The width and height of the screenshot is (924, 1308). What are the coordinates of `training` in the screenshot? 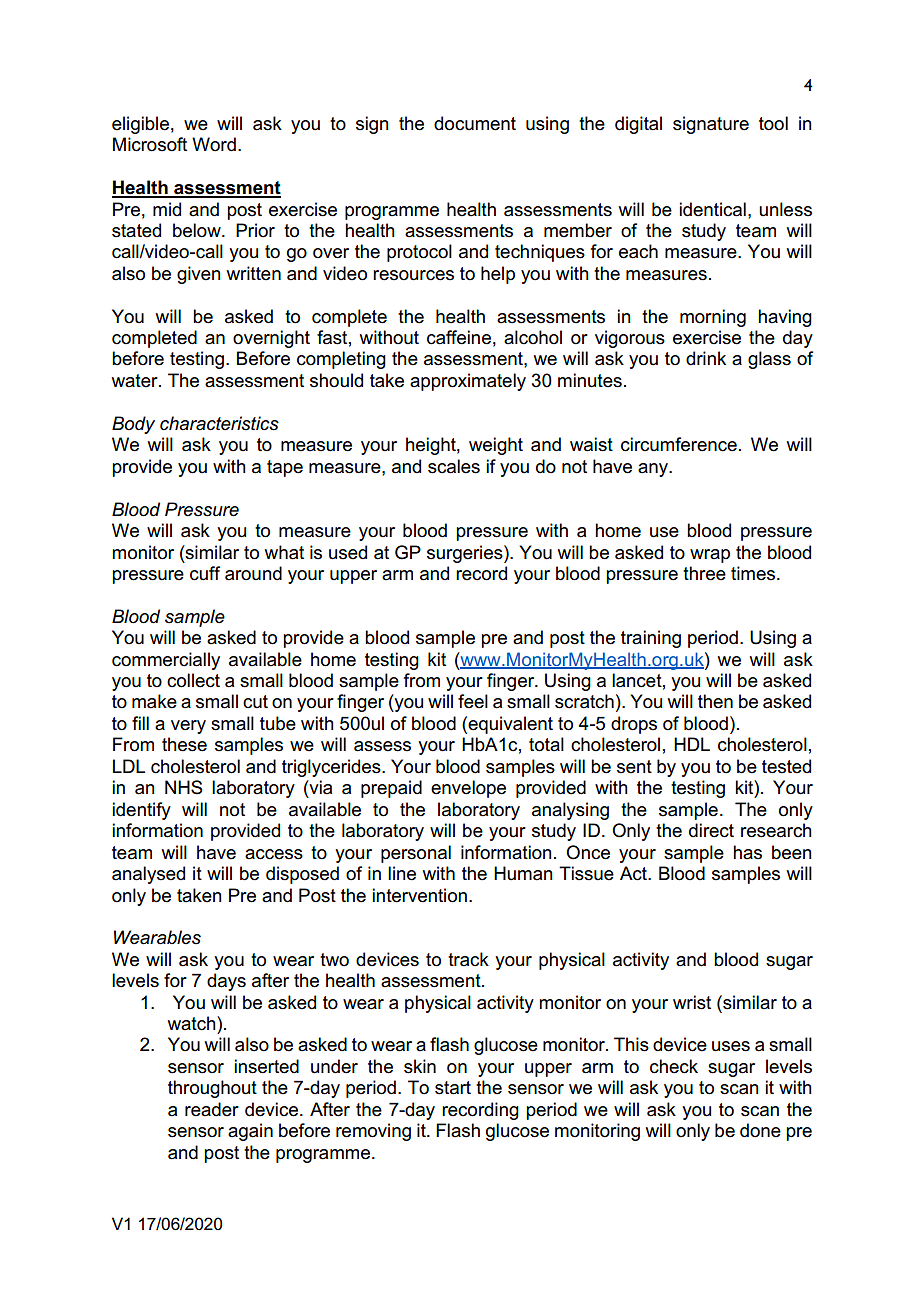 It's located at (651, 639).
